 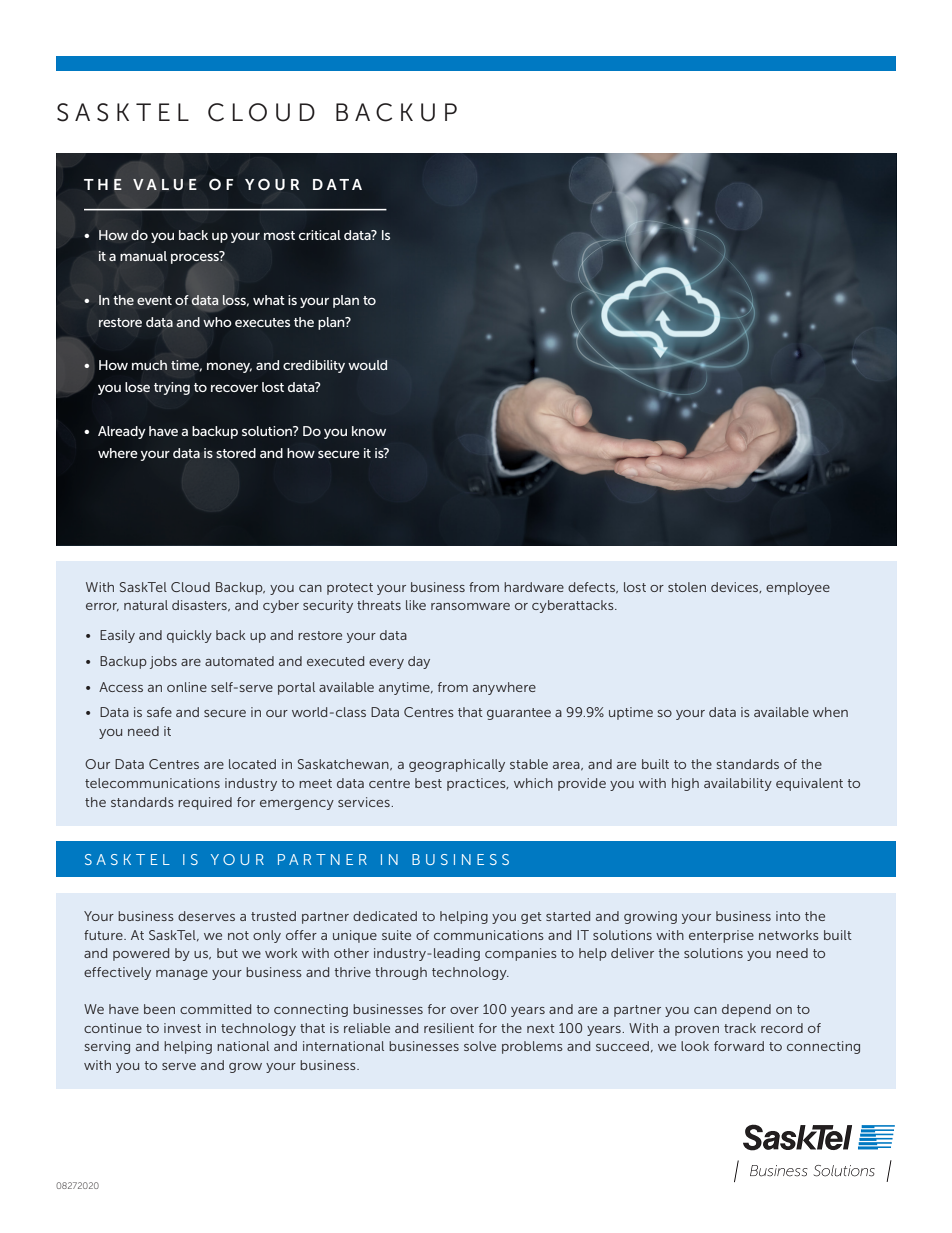 I want to click on employee, so click(x=798, y=588).
